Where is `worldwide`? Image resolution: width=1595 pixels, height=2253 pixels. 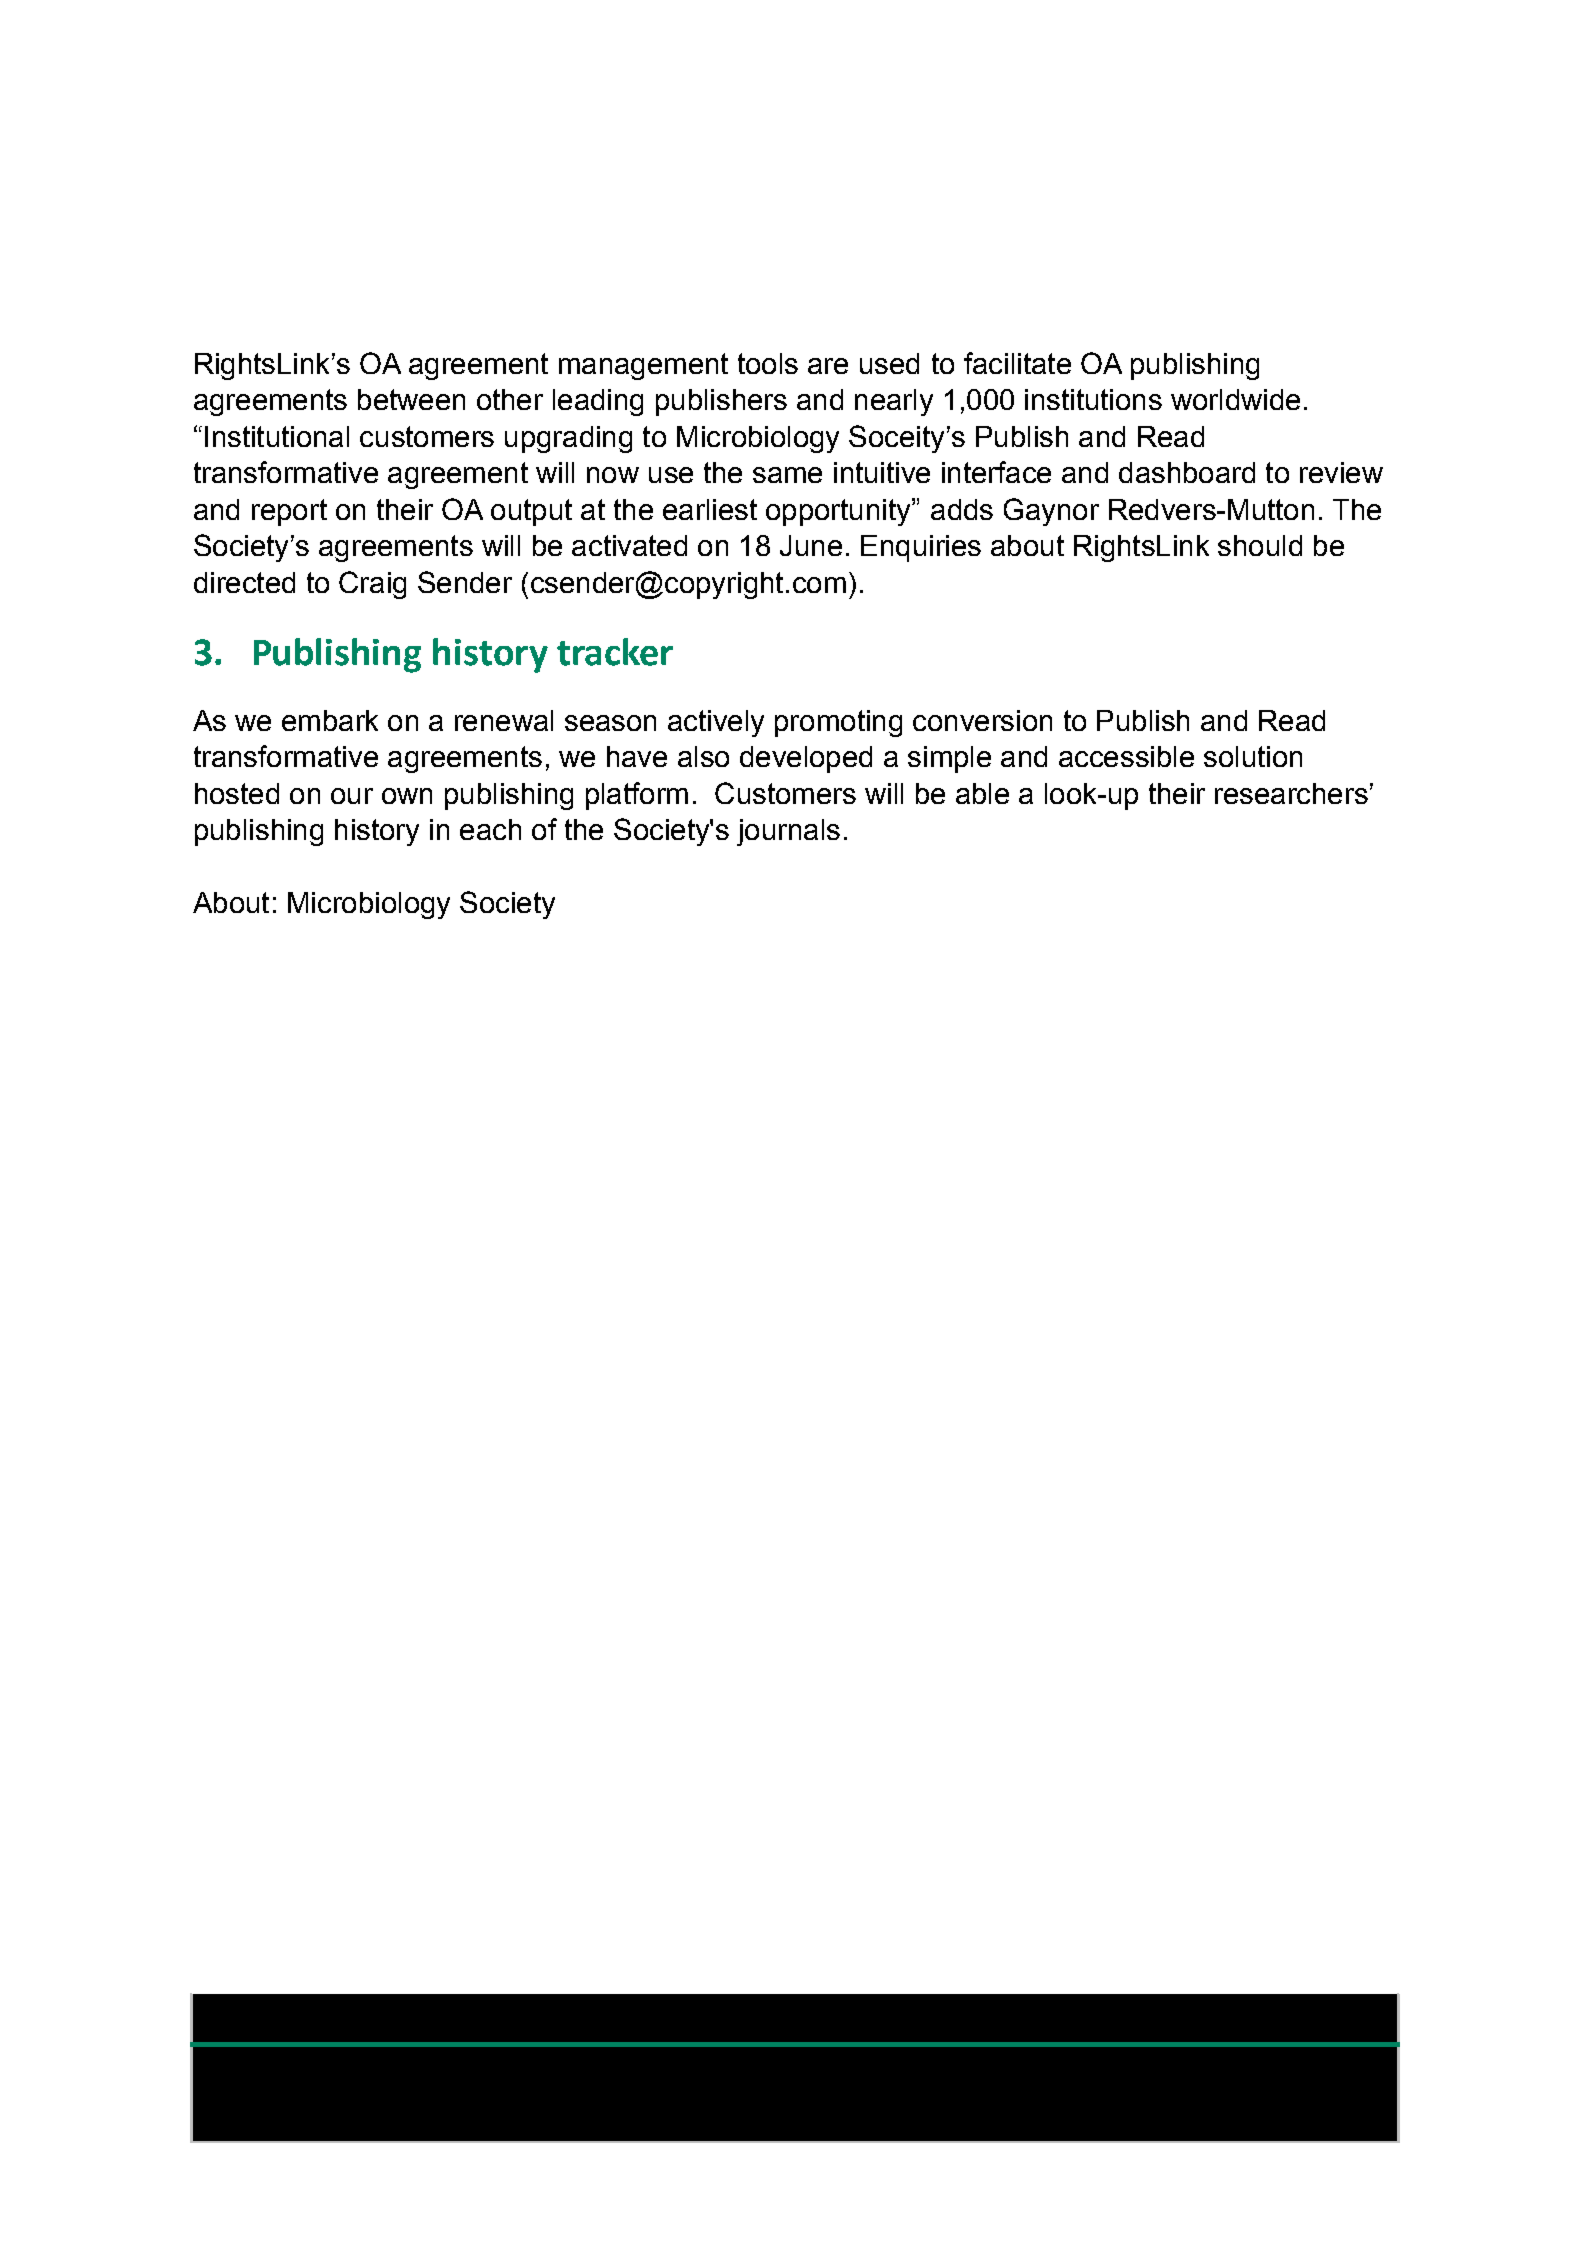
worldwide is located at coordinates (1235, 399).
